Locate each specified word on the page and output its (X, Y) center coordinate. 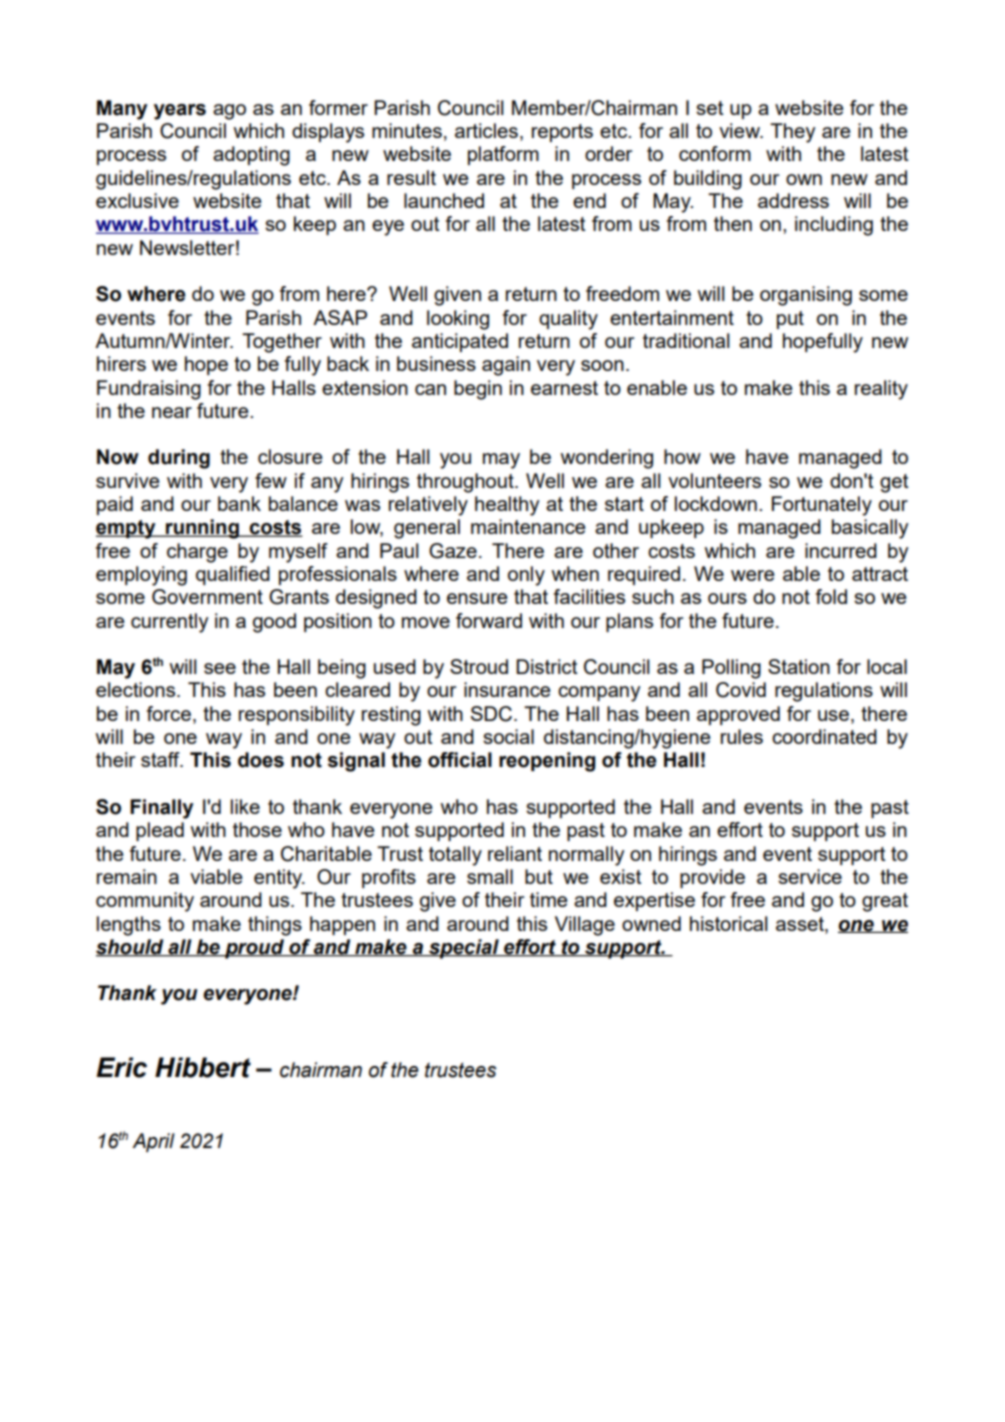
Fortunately (822, 506)
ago (229, 112)
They (792, 133)
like (245, 806)
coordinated (824, 736)
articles (486, 130)
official (460, 760)
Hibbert (203, 1067)
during (179, 459)
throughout (466, 483)
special (464, 949)
